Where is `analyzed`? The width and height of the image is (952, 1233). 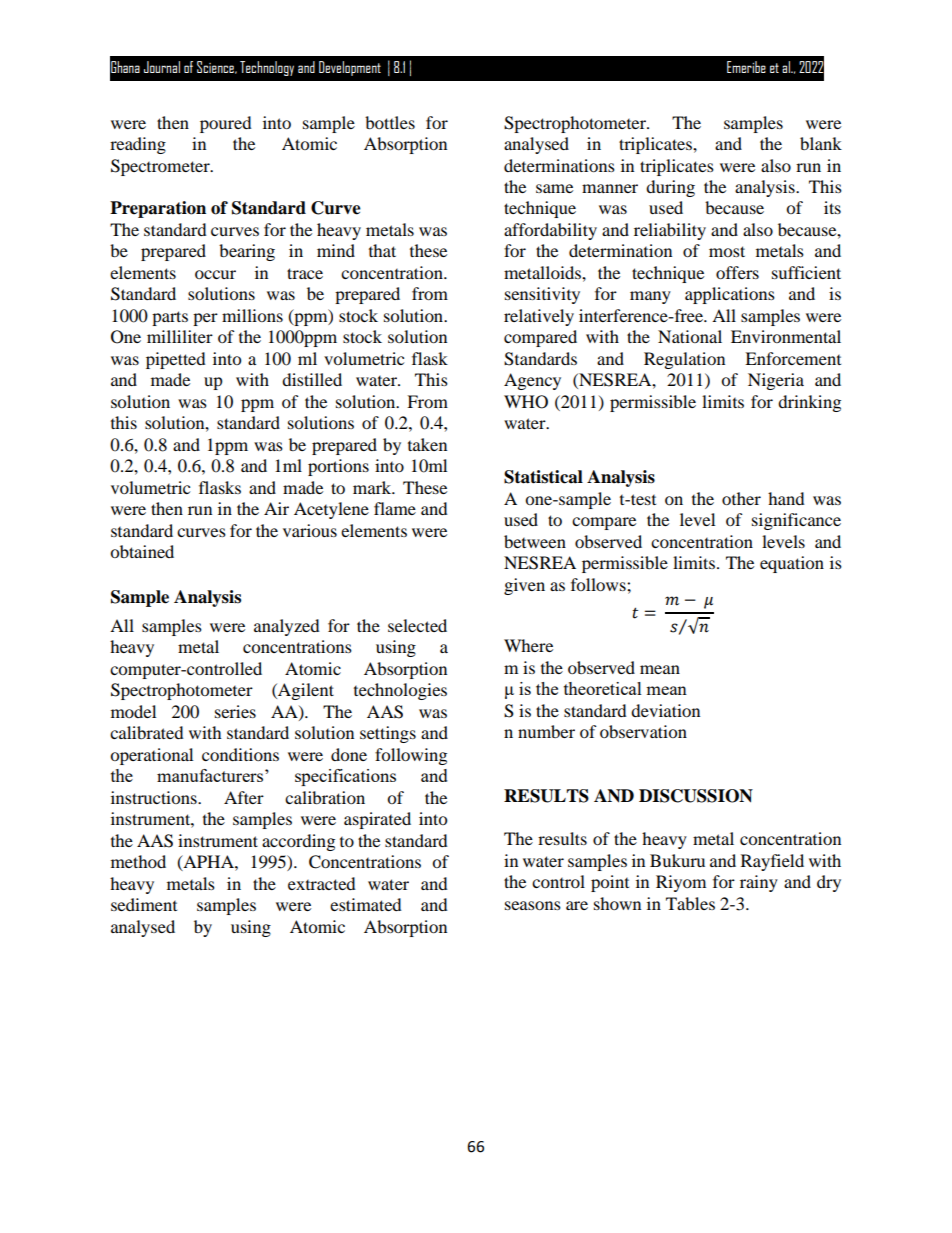 analyzed is located at coordinates (287, 627).
